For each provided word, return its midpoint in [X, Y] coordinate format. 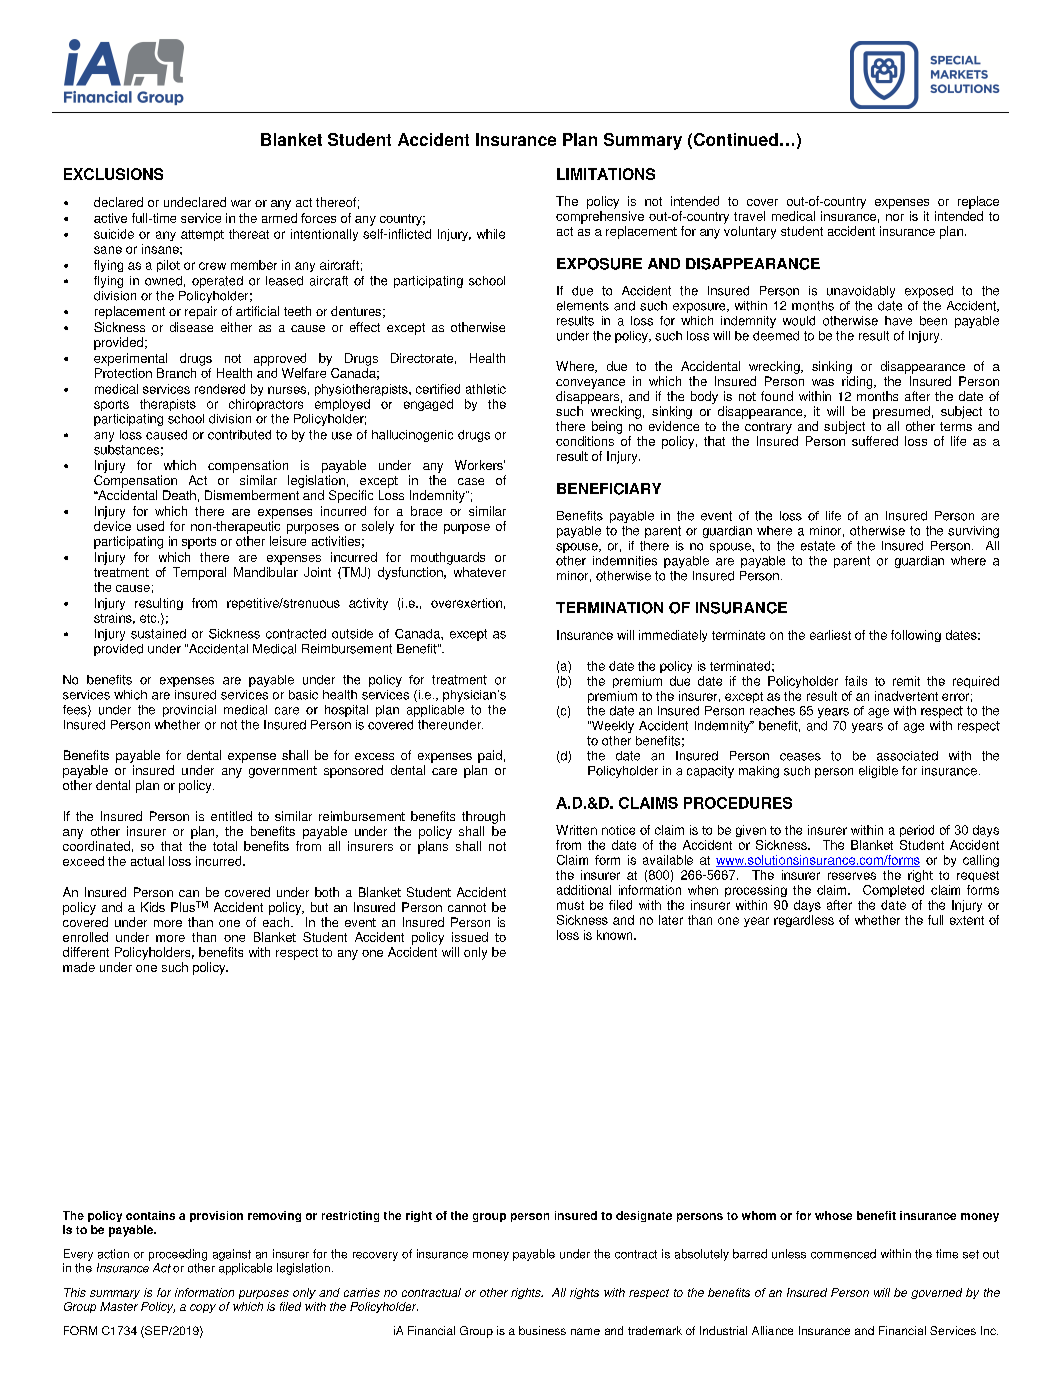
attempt [202, 235]
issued [470, 937]
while [491, 234]
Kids [153, 907]
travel [749, 216]
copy [203, 1308]
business [542, 1330]
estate [818, 546]
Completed [893, 891]
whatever [480, 572]
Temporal [199, 573]
